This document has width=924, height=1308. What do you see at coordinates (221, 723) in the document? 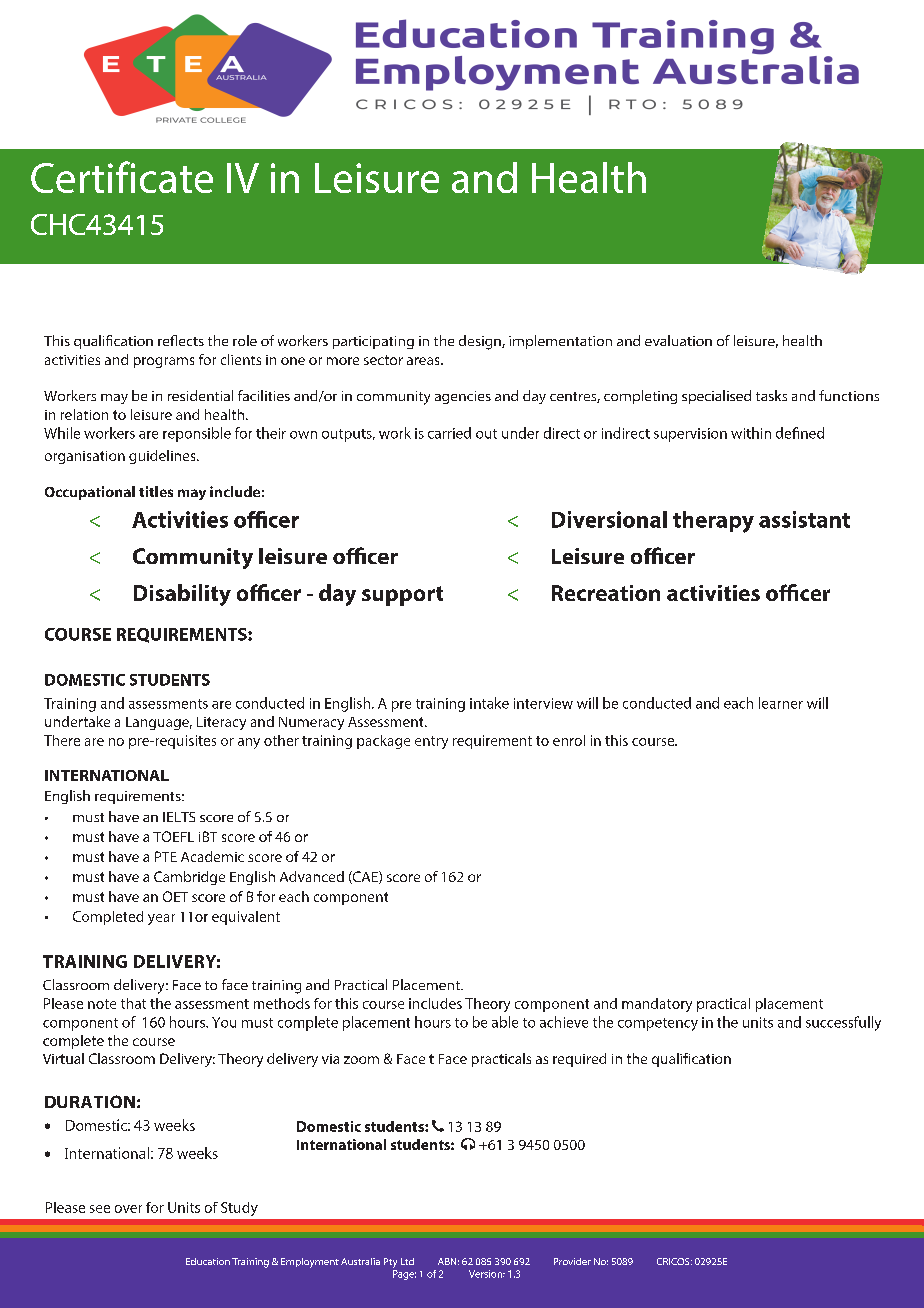
I see `Literacy` at bounding box center [221, 723].
